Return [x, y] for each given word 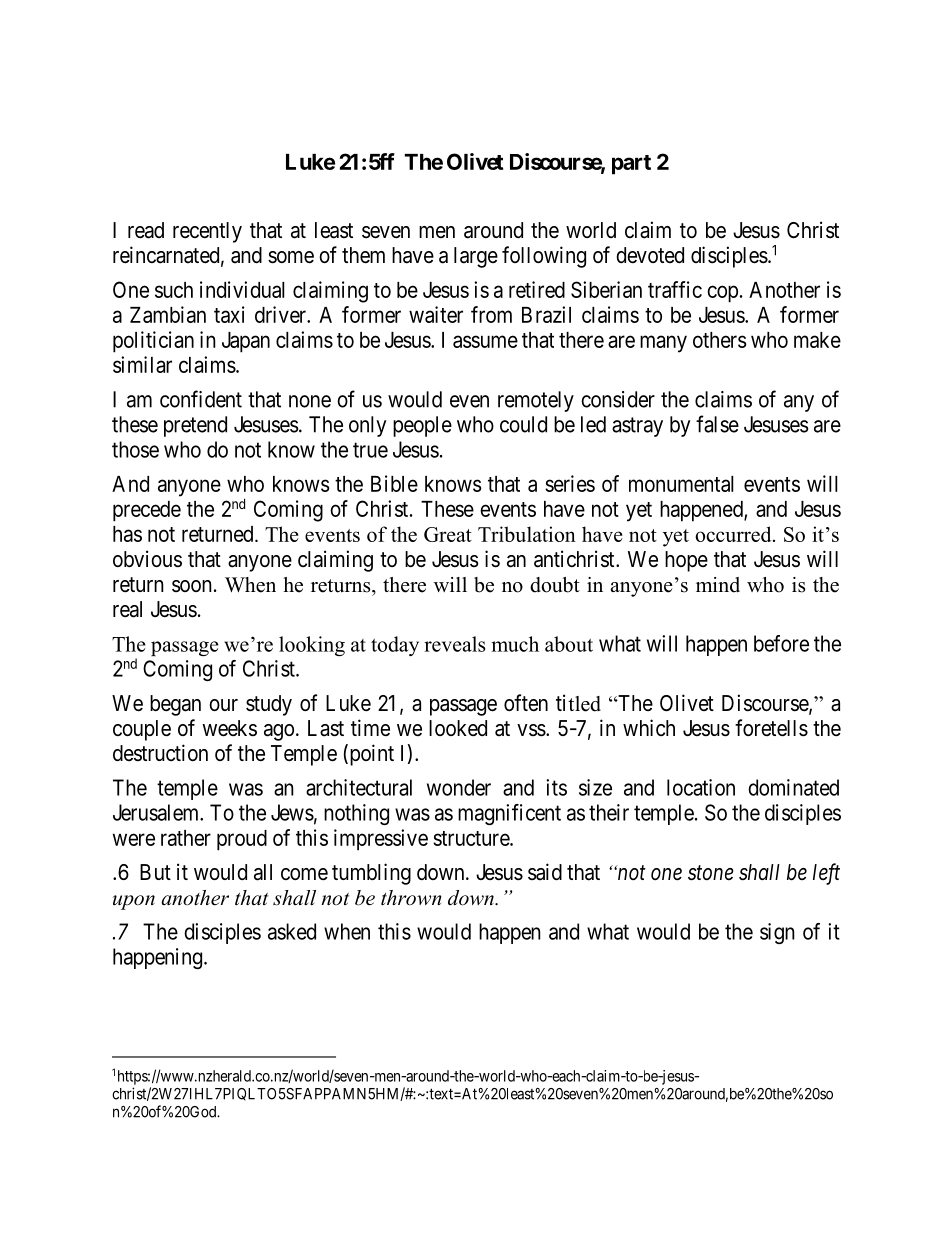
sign [777, 933]
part [631, 165]
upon [134, 902]
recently [207, 232]
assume [485, 341]
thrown [411, 898]
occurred [734, 534]
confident [201, 399]
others [720, 340]
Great [448, 534]
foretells [771, 728]
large [476, 257]
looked [458, 728]
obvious [147, 559]
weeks [229, 728]
